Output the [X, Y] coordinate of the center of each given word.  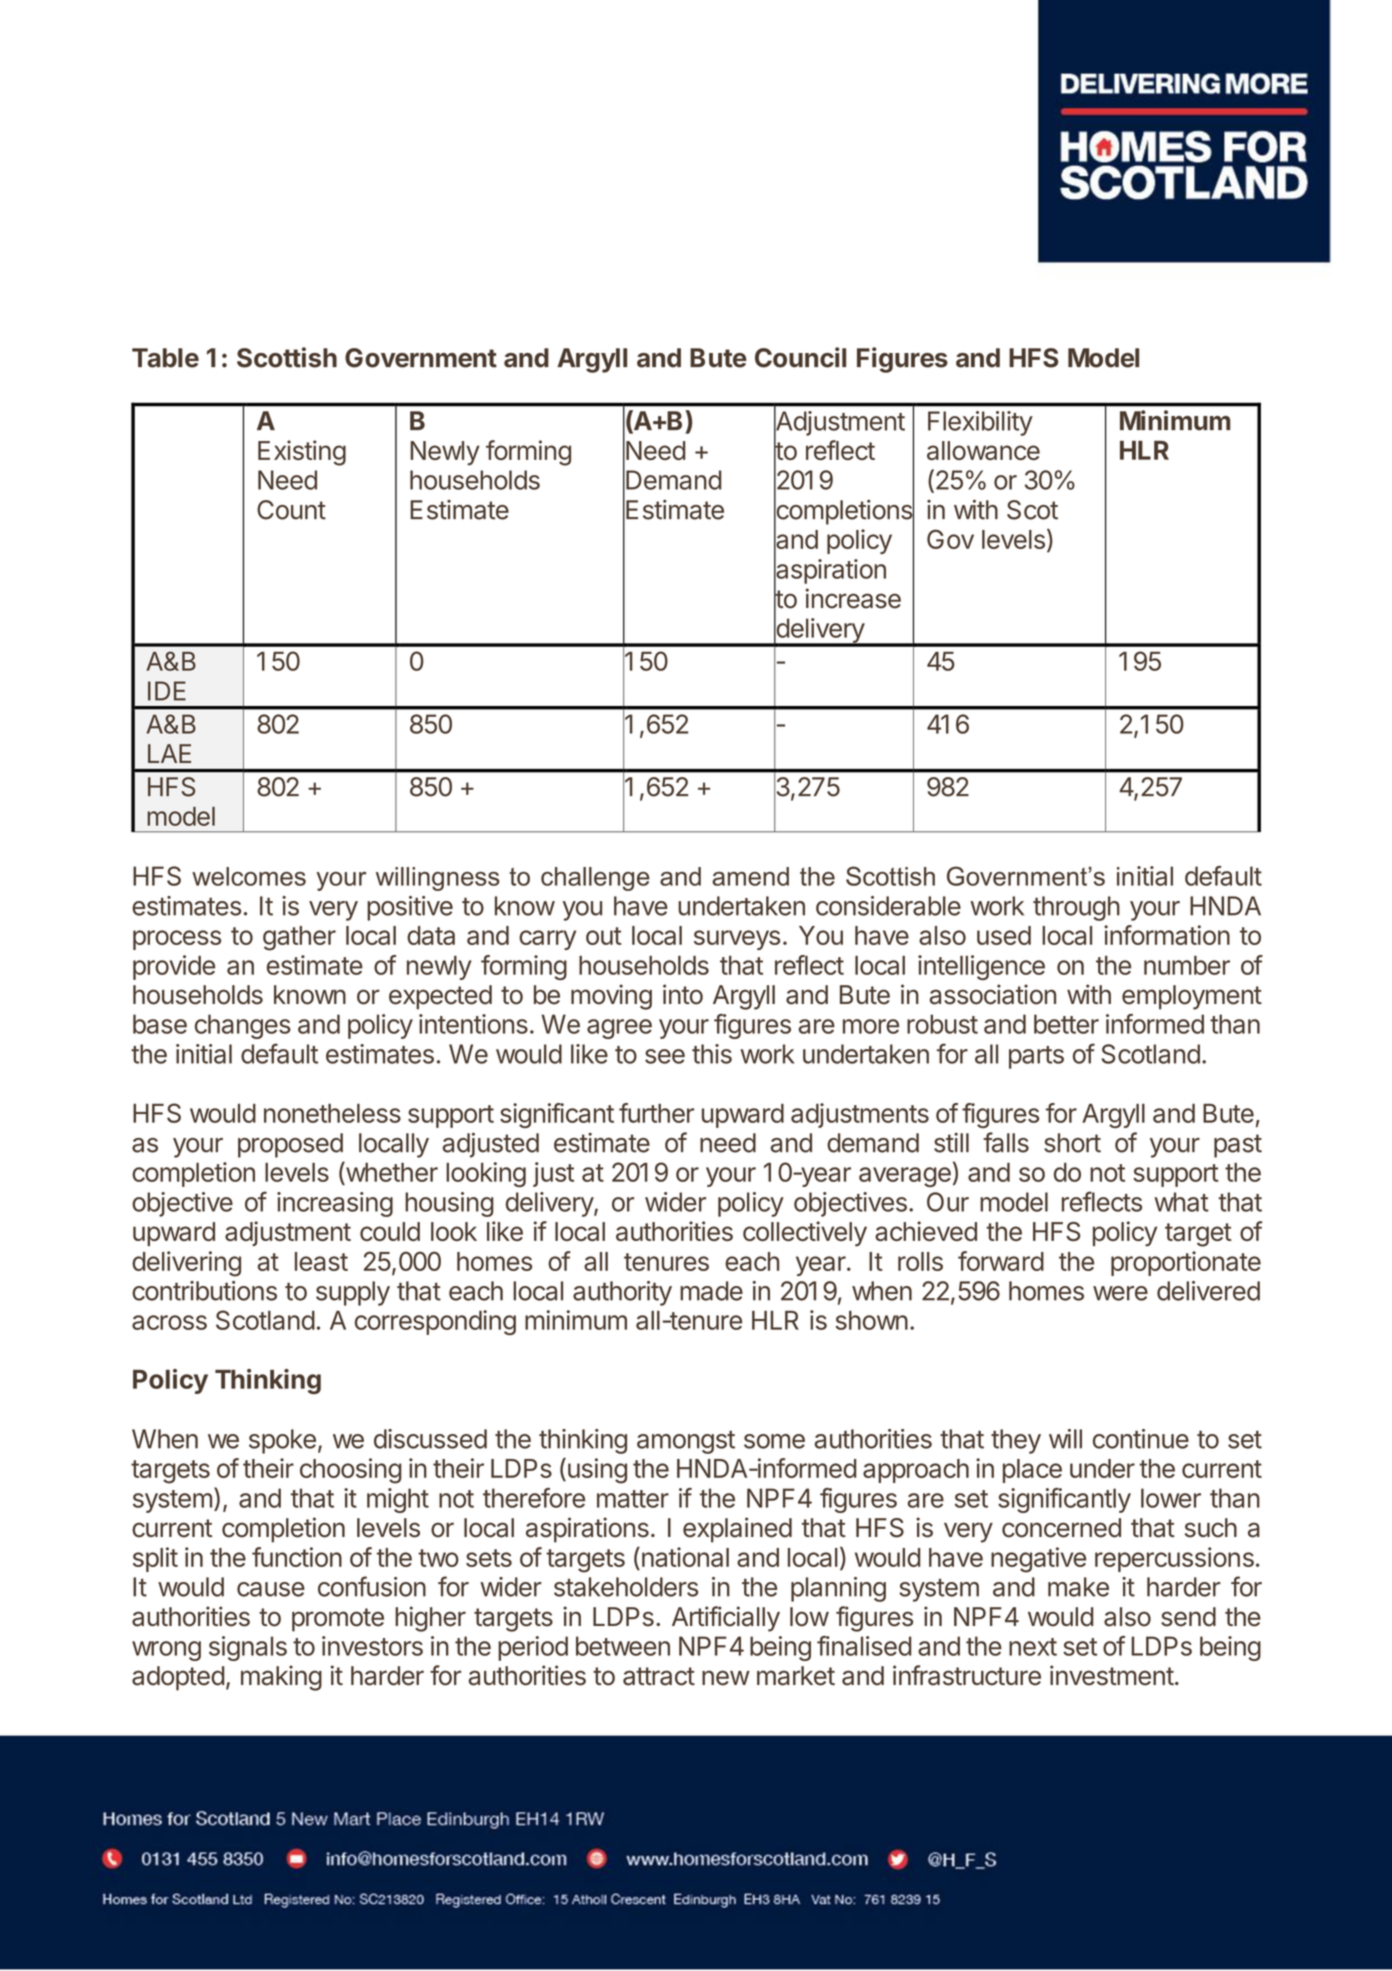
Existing [302, 453]
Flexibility [980, 423]
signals [248, 1648]
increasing [335, 1204]
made [711, 1291]
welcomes [249, 876]
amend [750, 876]
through [1076, 908]
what [1181, 1202]
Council [800, 357]
